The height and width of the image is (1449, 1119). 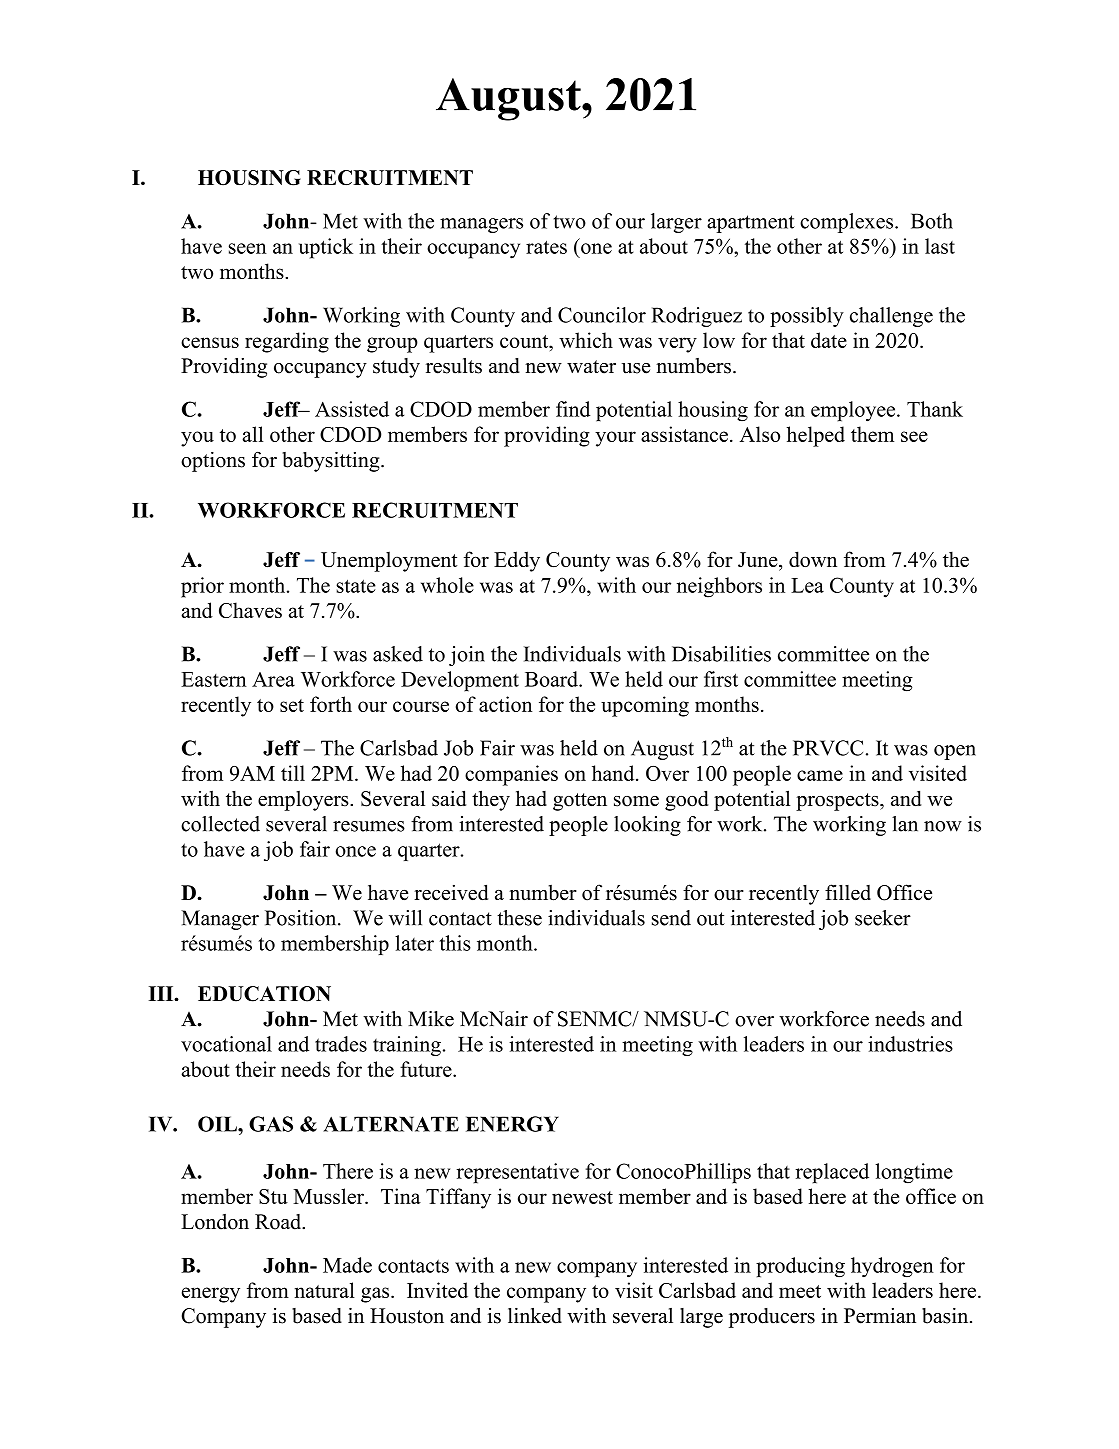 What do you see at coordinates (614, 773) in the image?
I see `hand` at bounding box center [614, 773].
